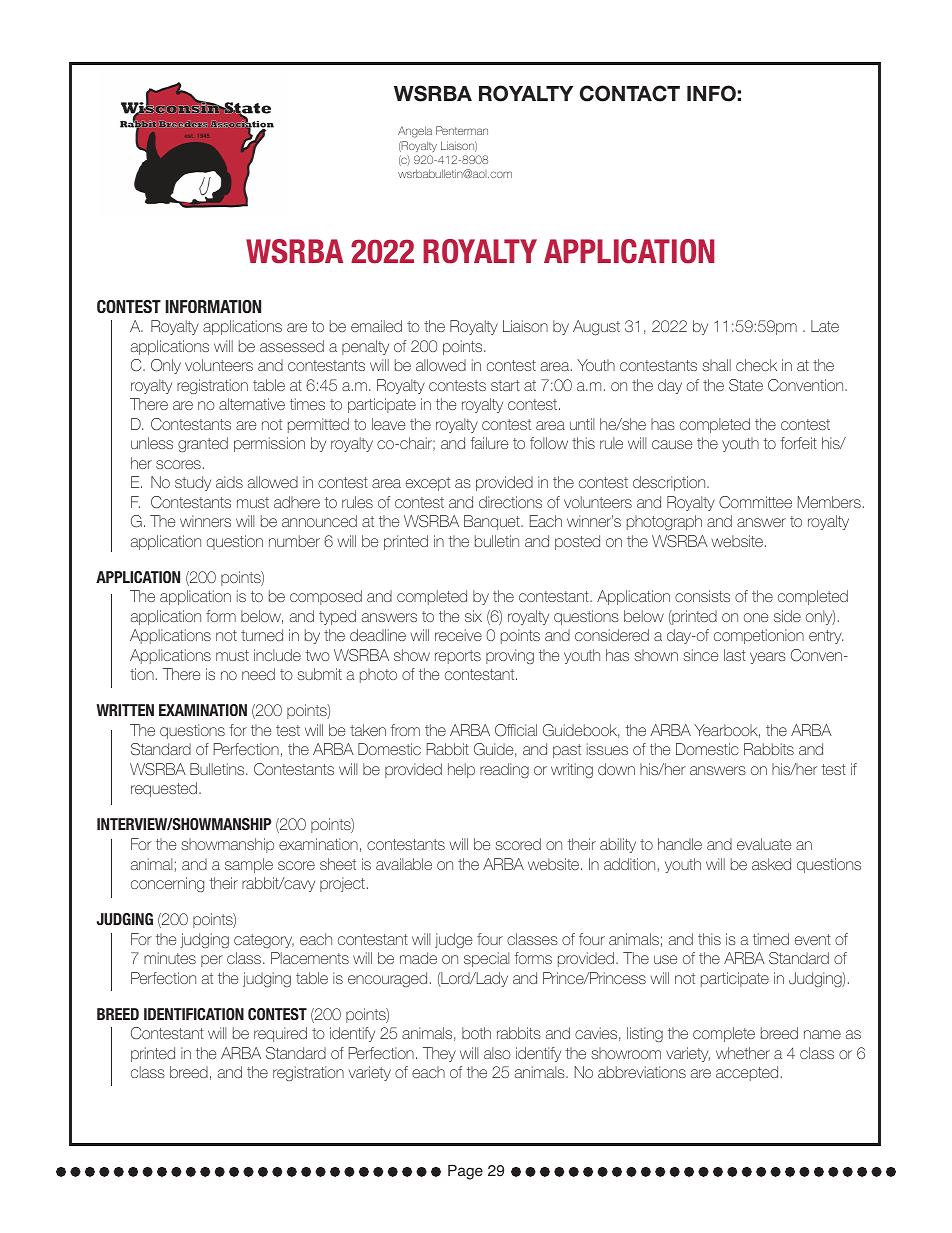  I want to click on granted, so click(203, 444).
